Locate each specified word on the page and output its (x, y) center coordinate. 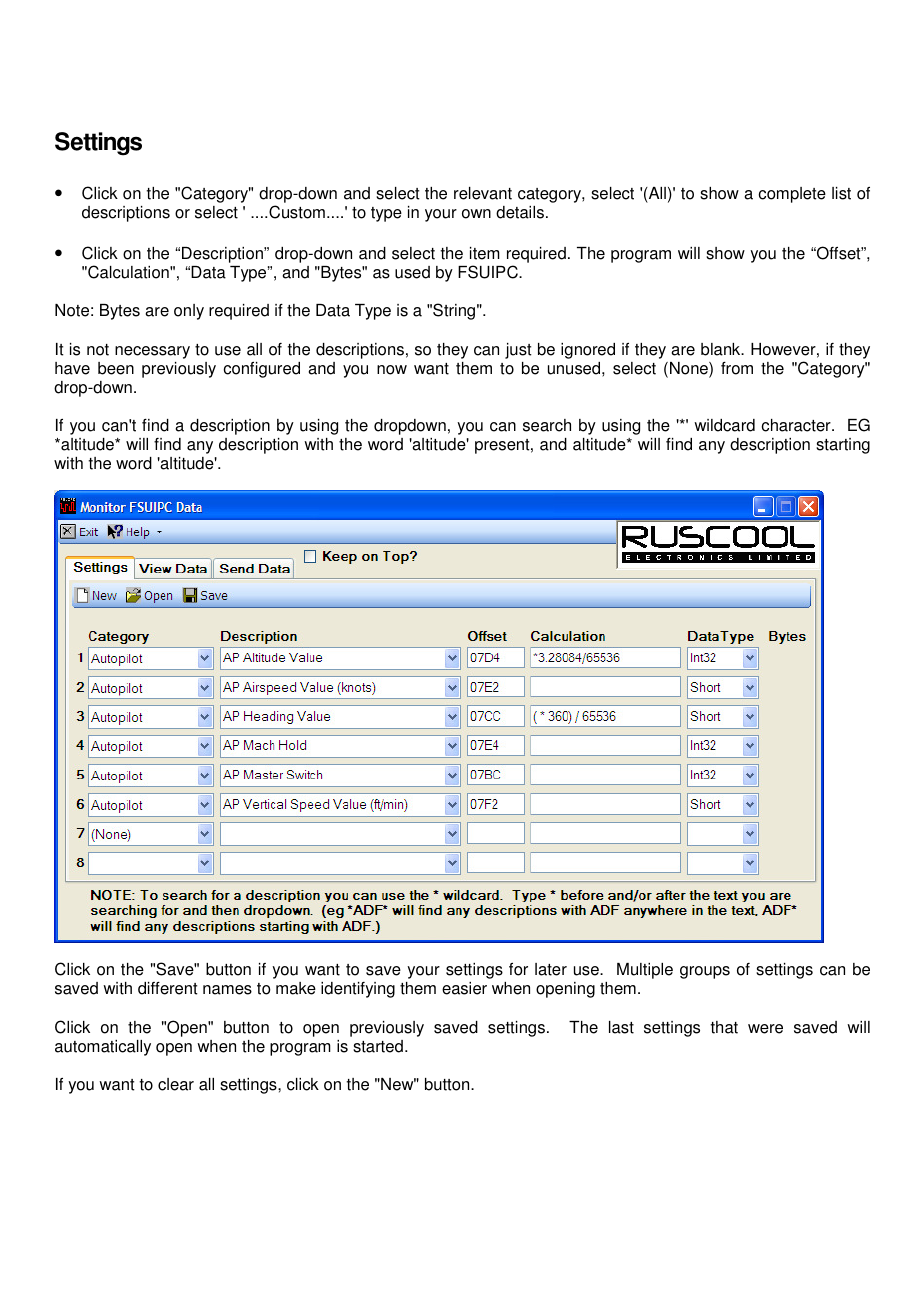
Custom (297, 212)
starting (843, 446)
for (518, 969)
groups (705, 972)
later (551, 969)
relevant (483, 193)
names (227, 990)
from (737, 368)
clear (176, 1084)
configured (262, 370)
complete (792, 195)
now (392, 370)
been (116, 368)
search (547, 425)
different (168, 988)
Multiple (645, 971)
